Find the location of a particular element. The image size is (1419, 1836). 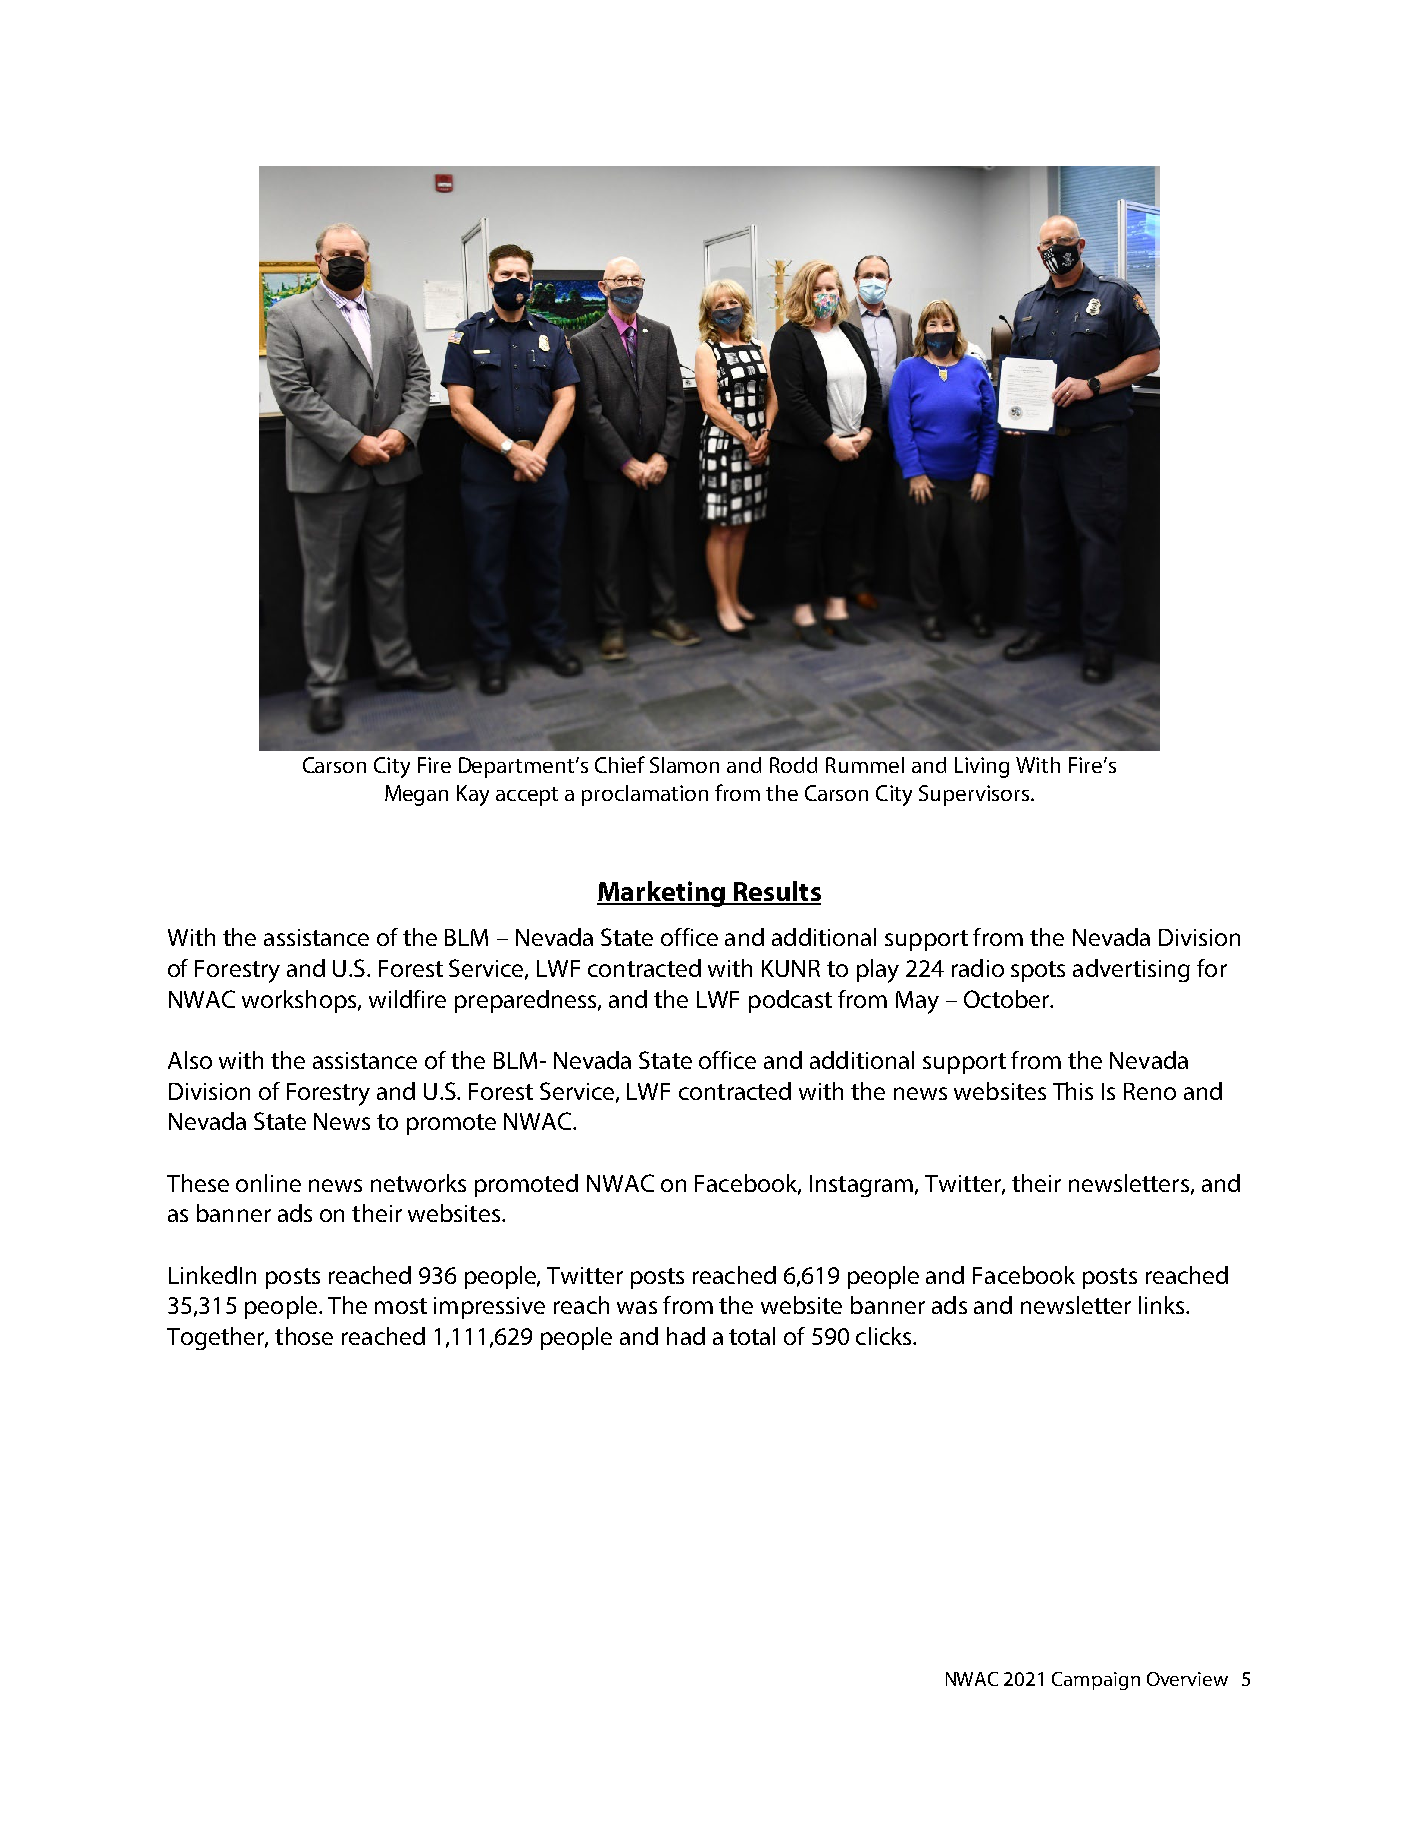

Megan is located at coordinates (416, 795).
